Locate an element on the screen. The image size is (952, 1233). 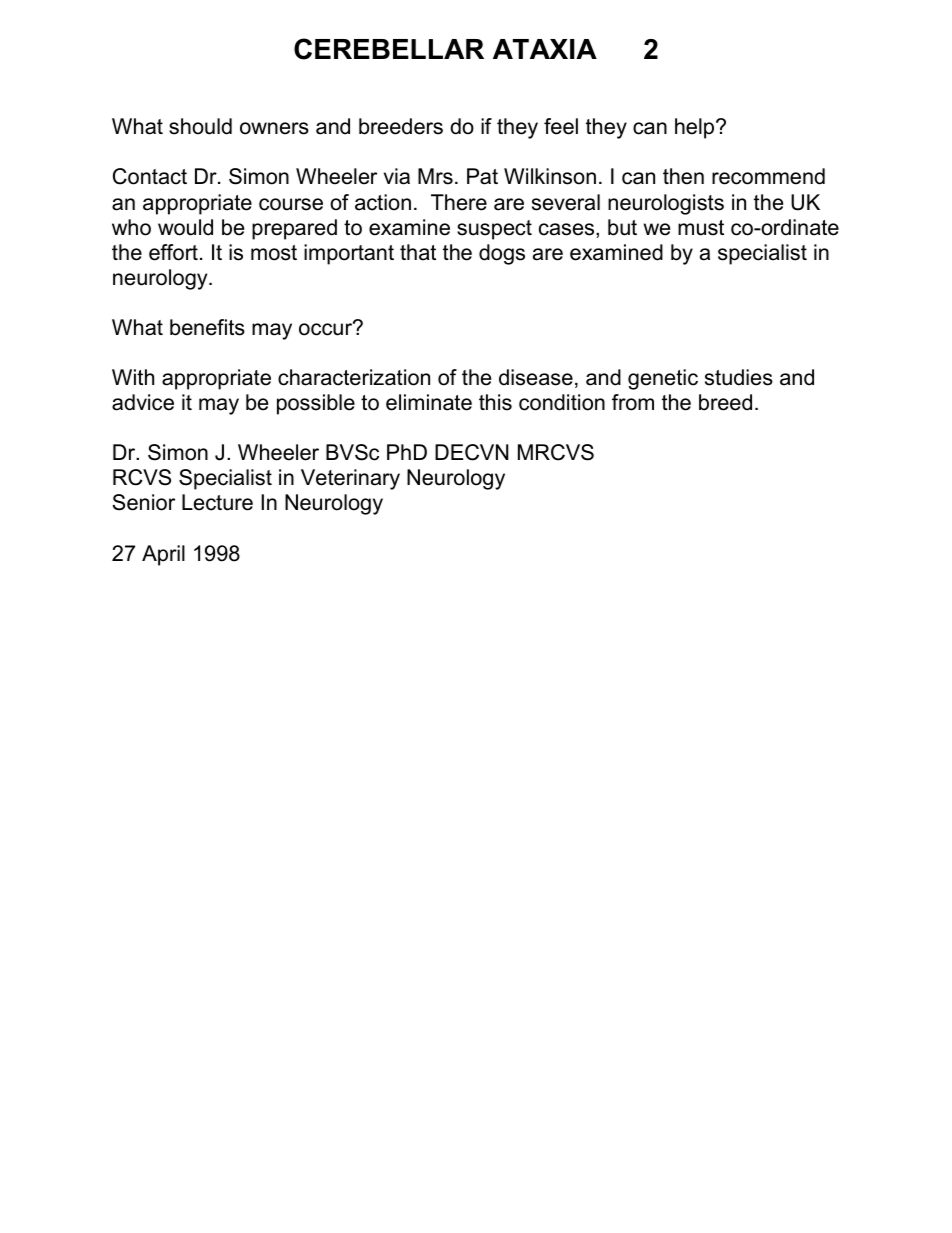
CEREBELLAR is located at coordinates (389, 49).
